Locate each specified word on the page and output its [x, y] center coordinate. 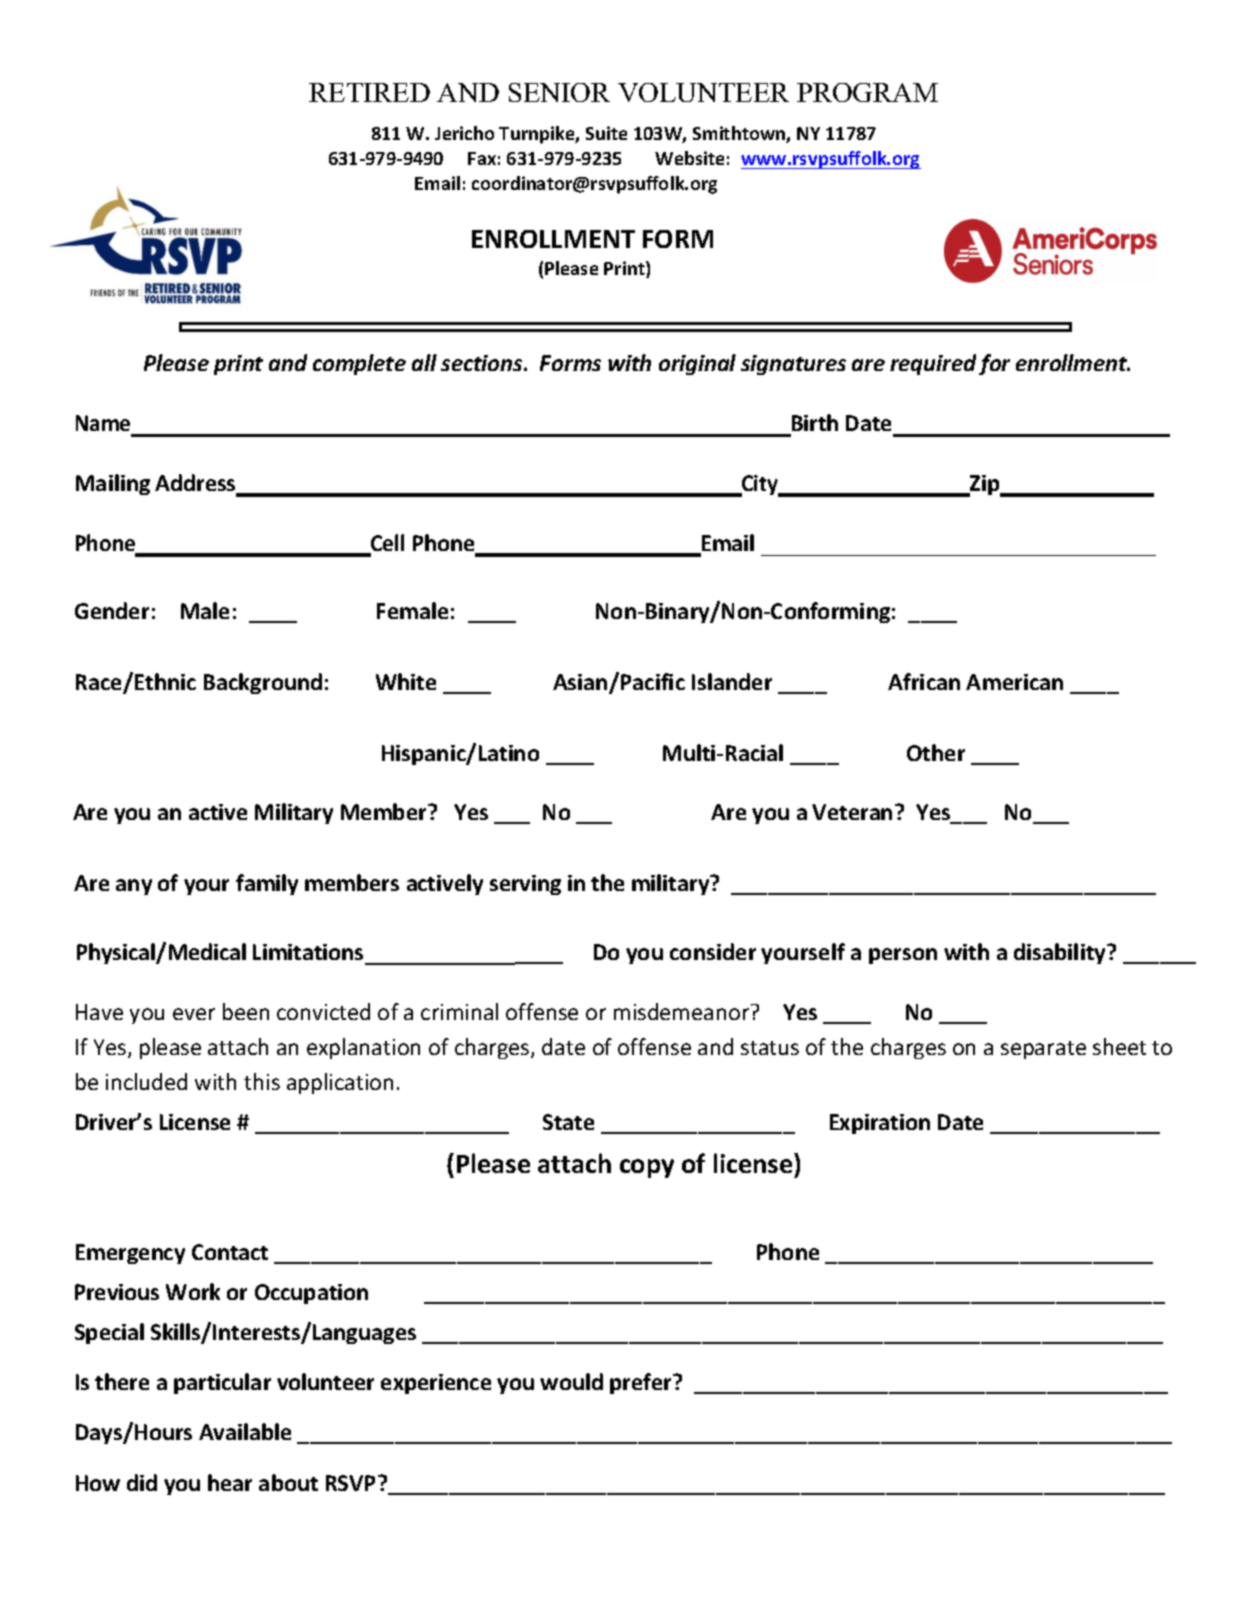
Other [936, 752]
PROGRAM [867, 92]
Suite [606, 133]
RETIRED [369, 92]
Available [245, 1431]
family [267, 884]
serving [525, 885]
